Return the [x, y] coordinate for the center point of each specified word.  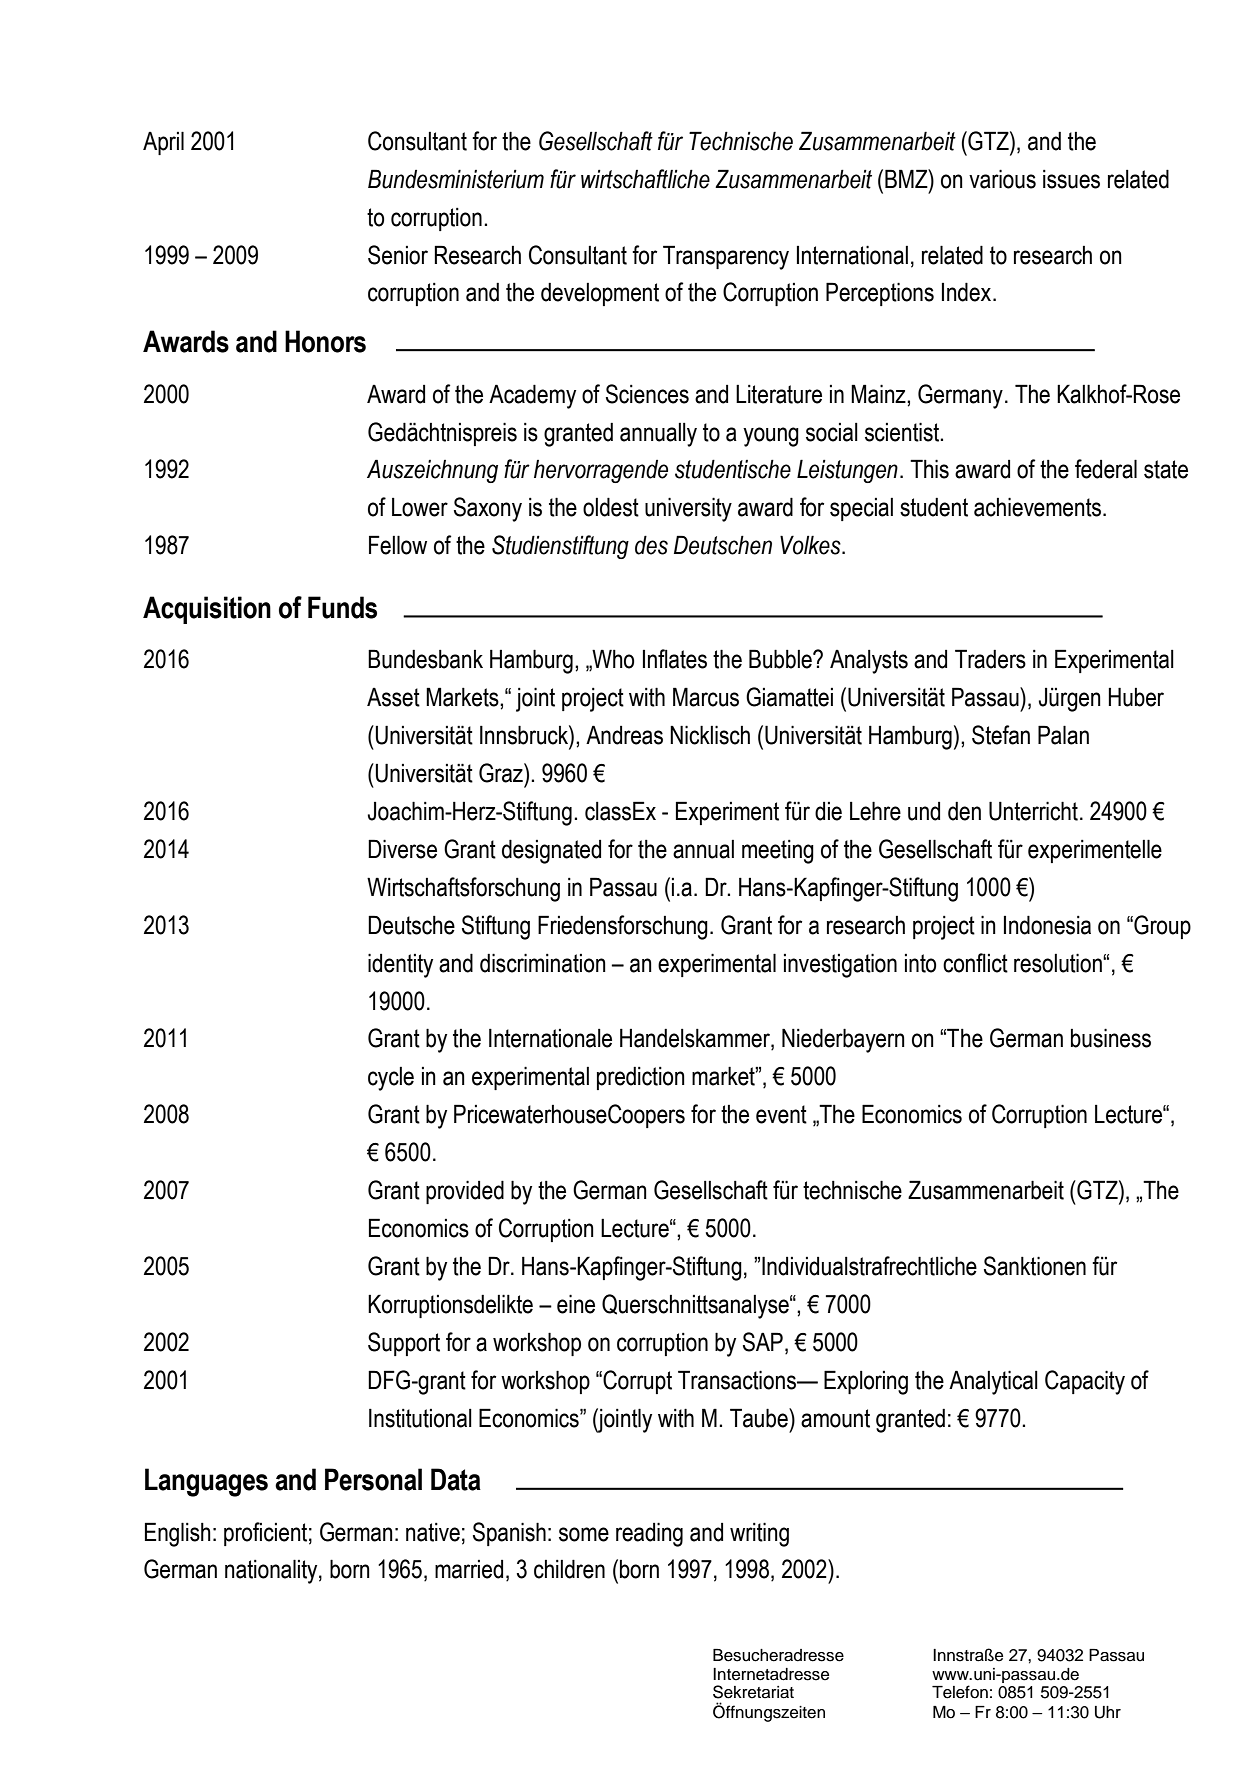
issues [1071, 179]
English [178, 1534]
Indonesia [1047, 925]
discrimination [543, 963]
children [569, 1569]
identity [400, 965]
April [163, 143]
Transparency [726, 257]
